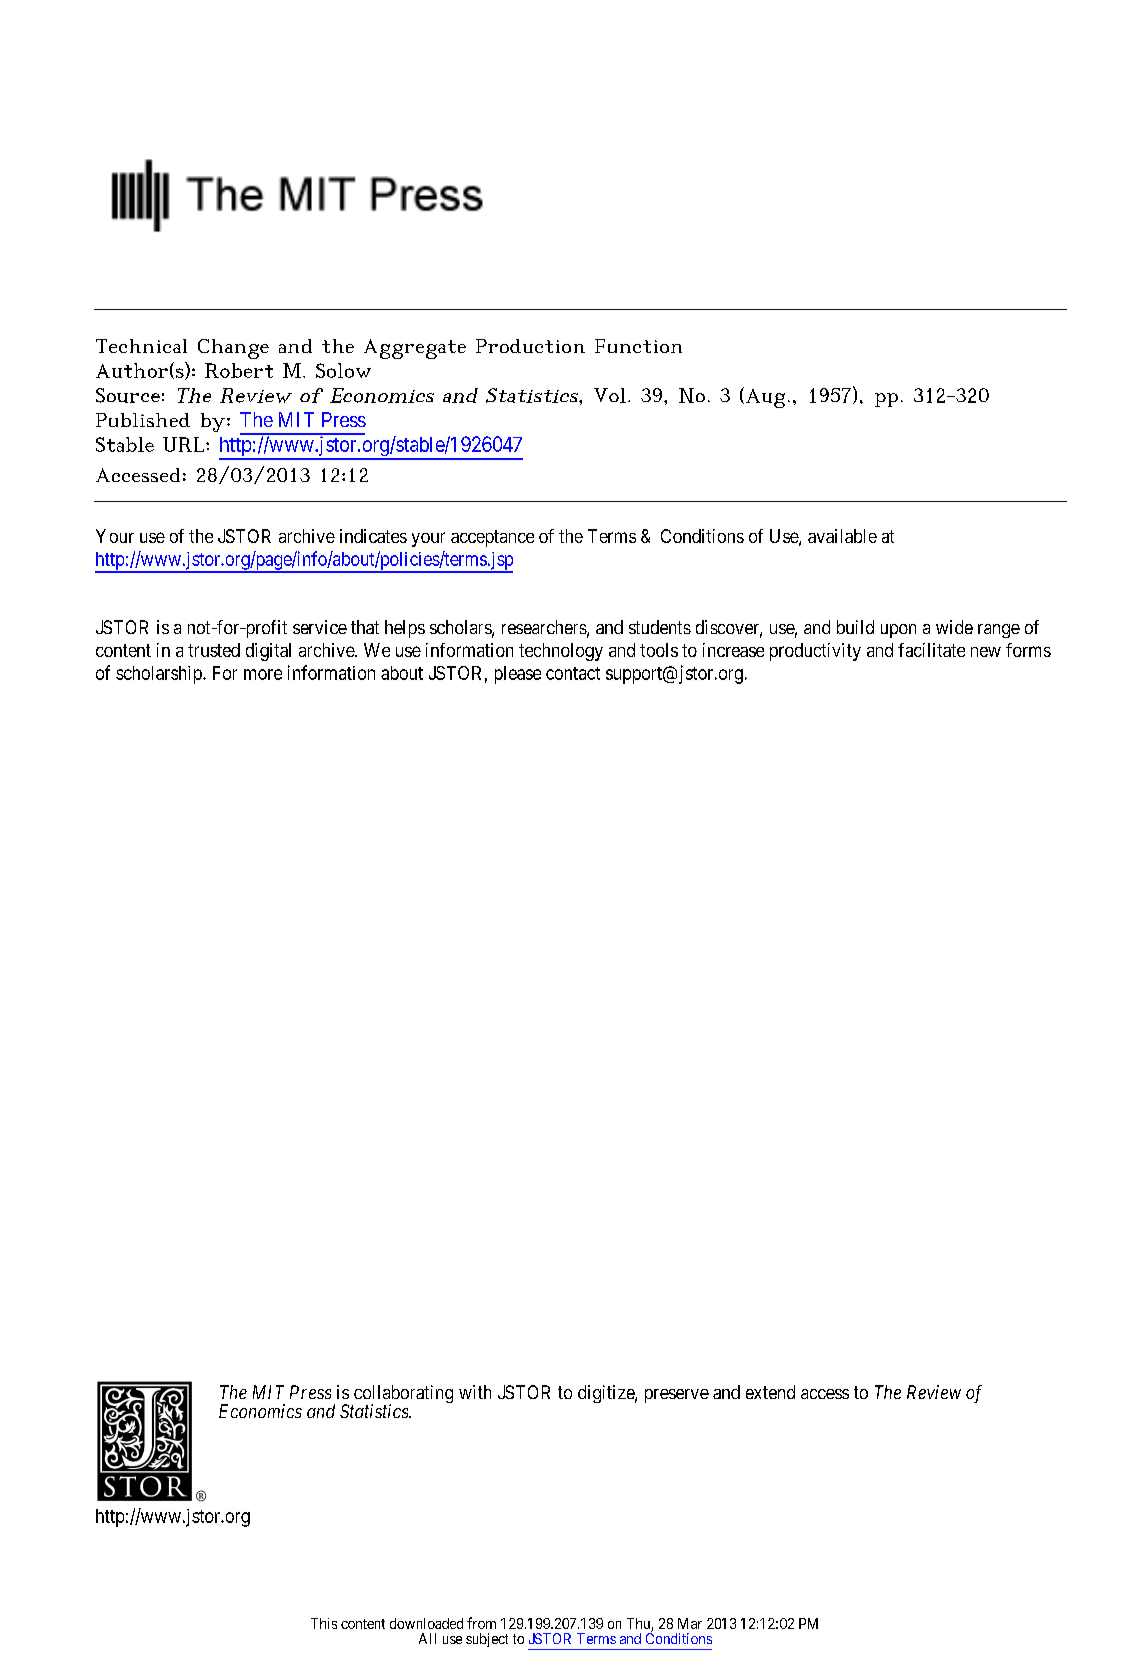  What do you see at coordinates (402, 1395) in the document?
I see `collaborating` at bounding box center [402, 1395].
